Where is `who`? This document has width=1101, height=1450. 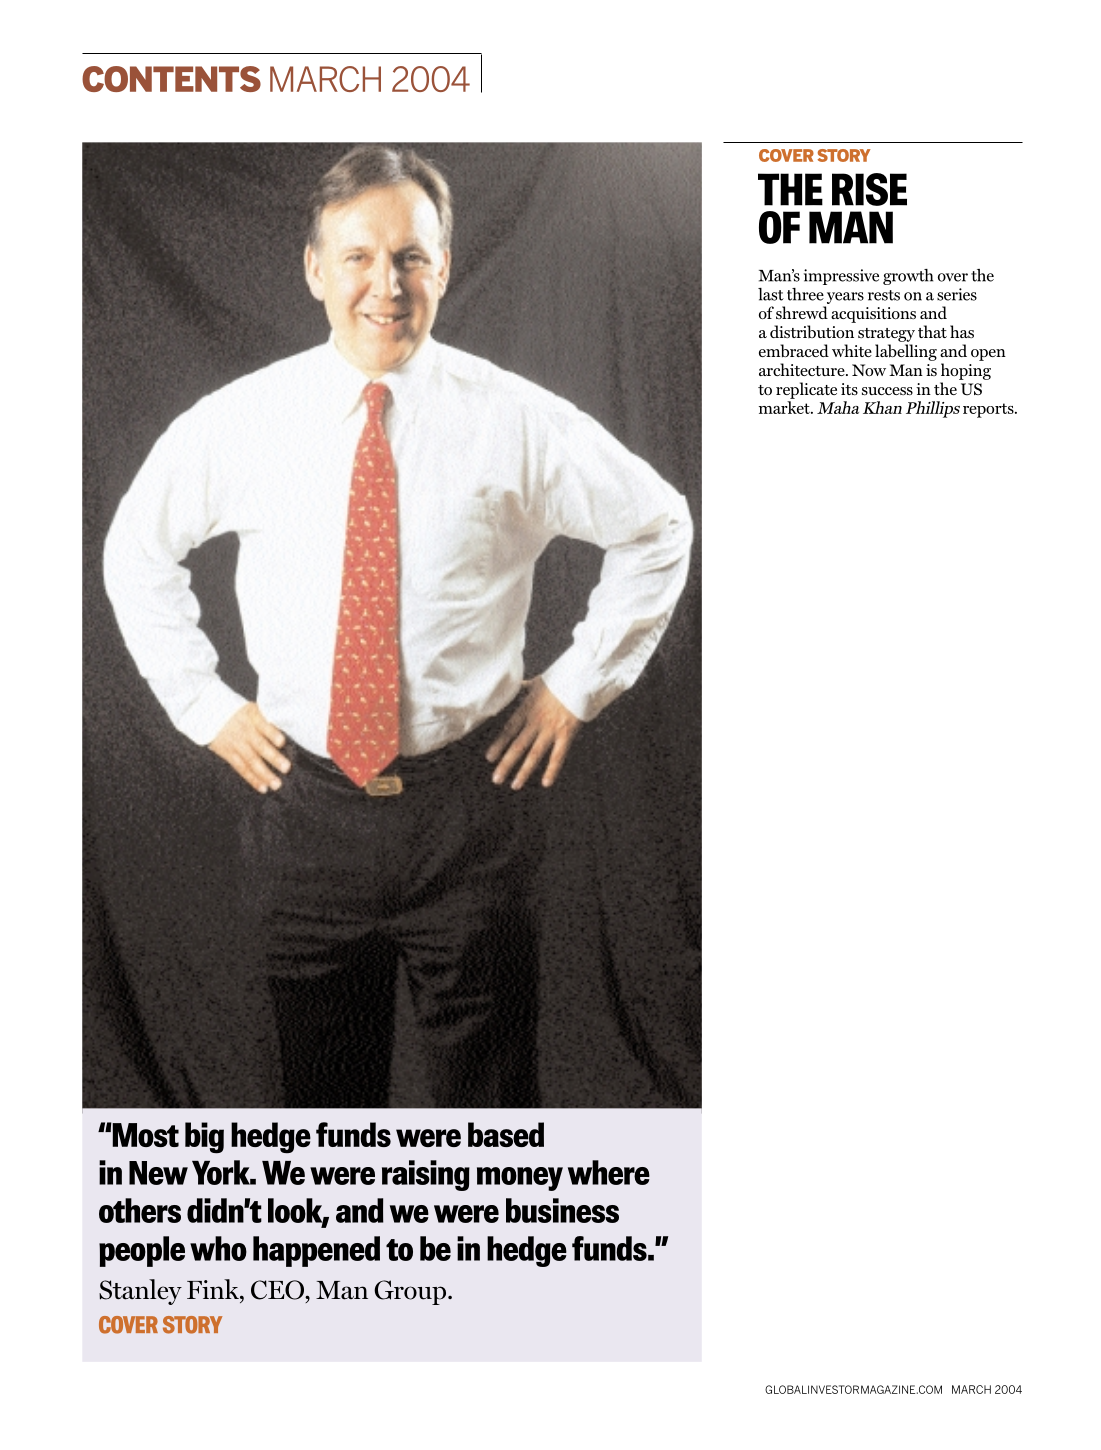 who is located at coordinates (218, 1248).
